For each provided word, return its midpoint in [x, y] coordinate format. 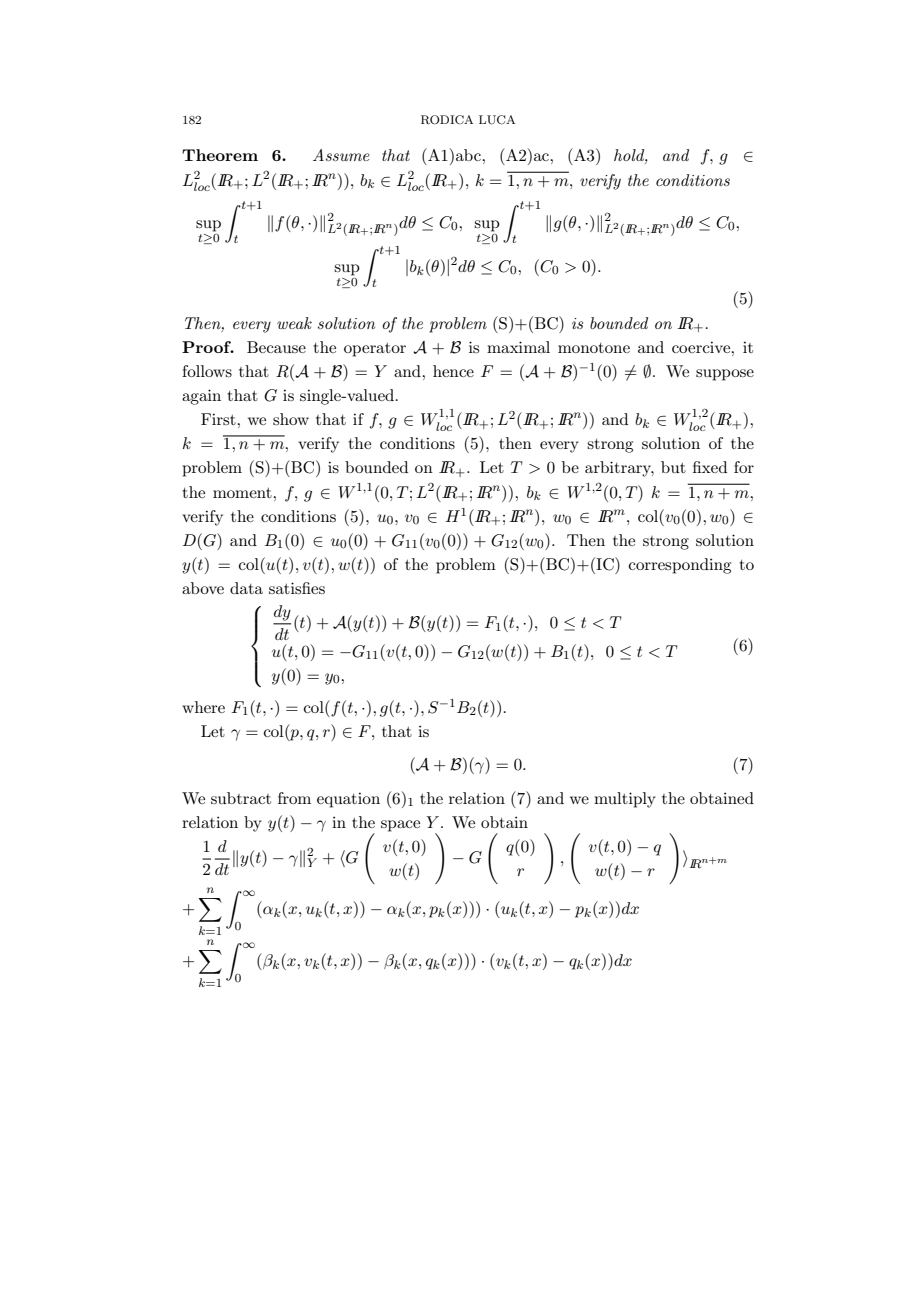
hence [453, 371]
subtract [241, 798]
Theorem [220, 155]
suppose [725, 375]
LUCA [497, 120]
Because [276, 347]
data [246, 588]
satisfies [297, 588]
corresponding [680, 566]
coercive [702, 347]
